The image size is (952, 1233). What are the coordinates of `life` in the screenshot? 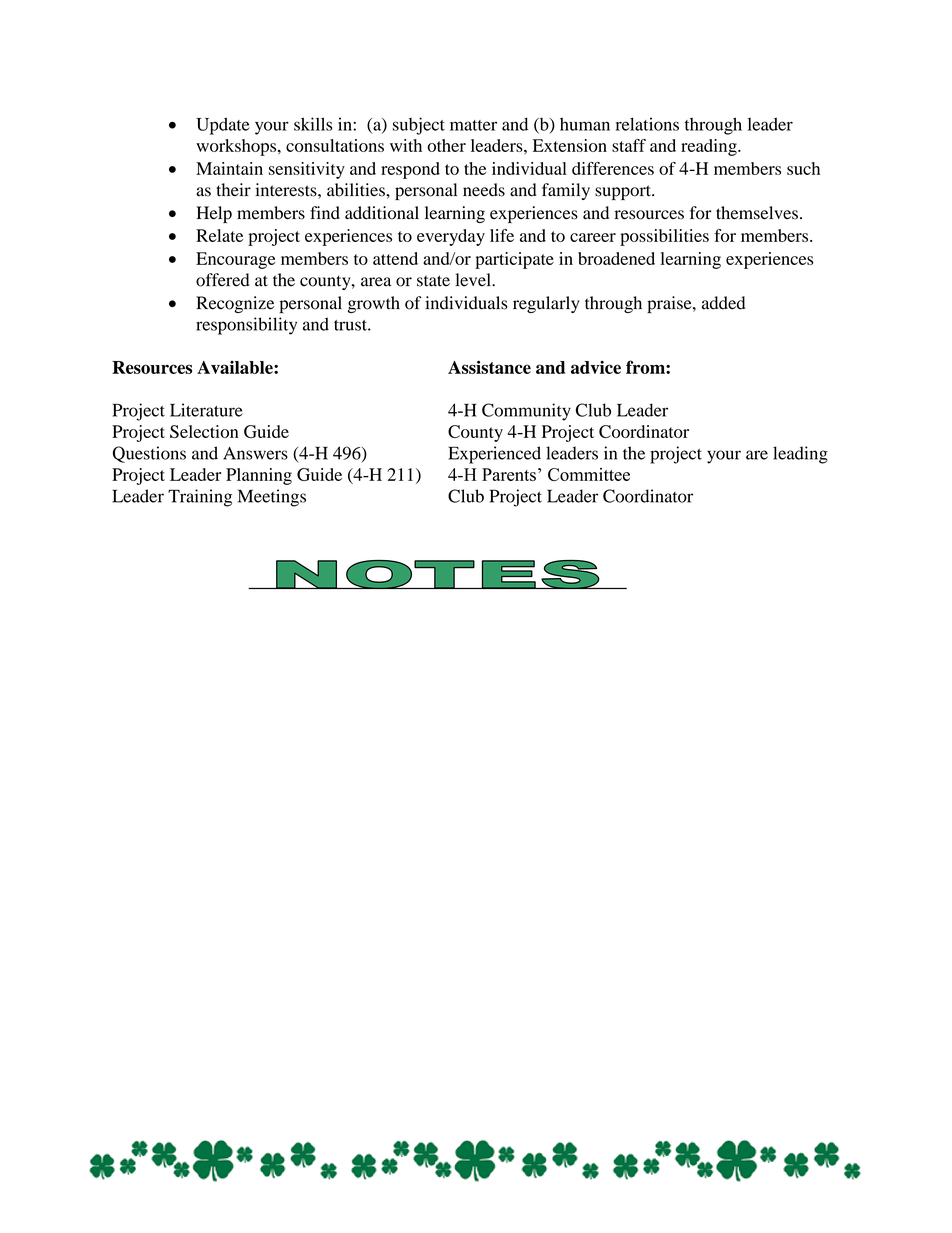 It's located at (502, 235).
